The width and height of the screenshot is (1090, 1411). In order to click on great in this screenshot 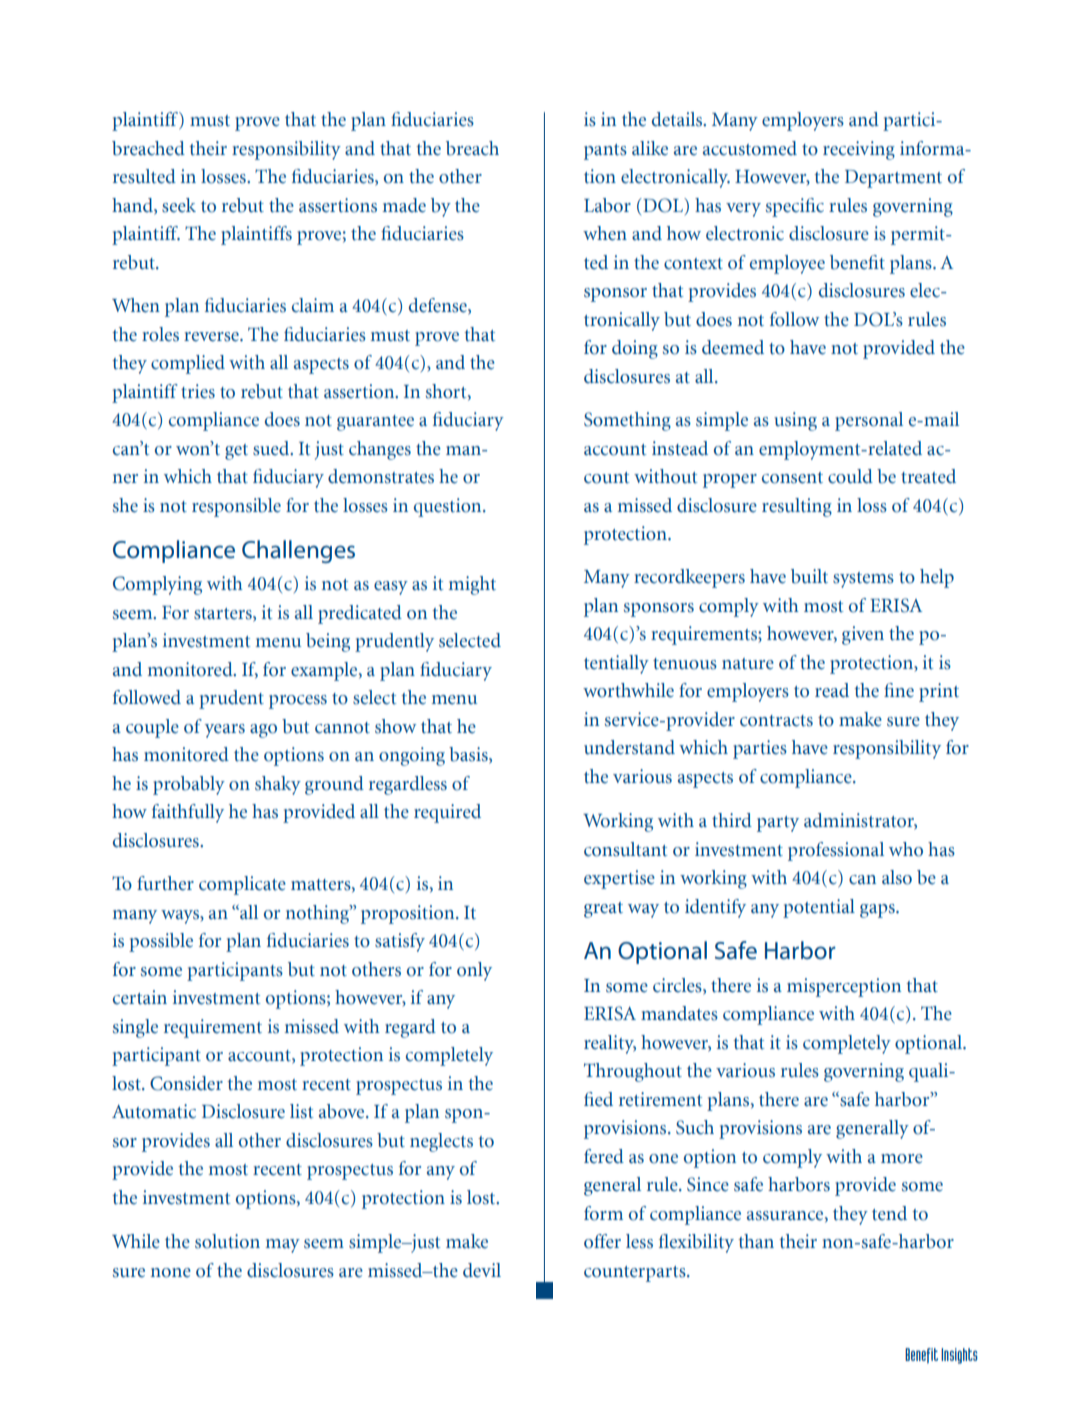, I will do `click(603, 910)`.
